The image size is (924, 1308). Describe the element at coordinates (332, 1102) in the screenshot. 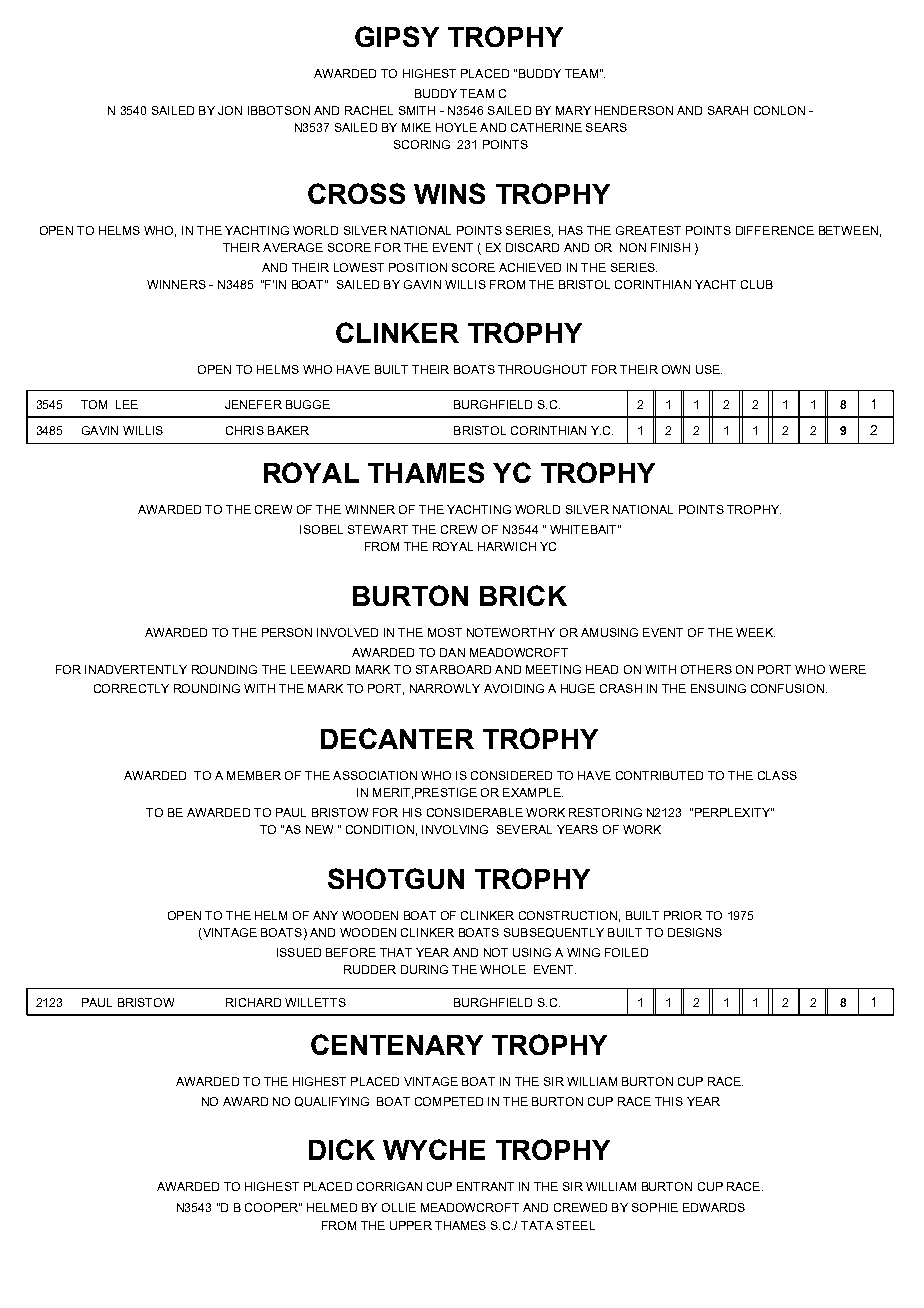

I see `QUALIFYING` at that location.
